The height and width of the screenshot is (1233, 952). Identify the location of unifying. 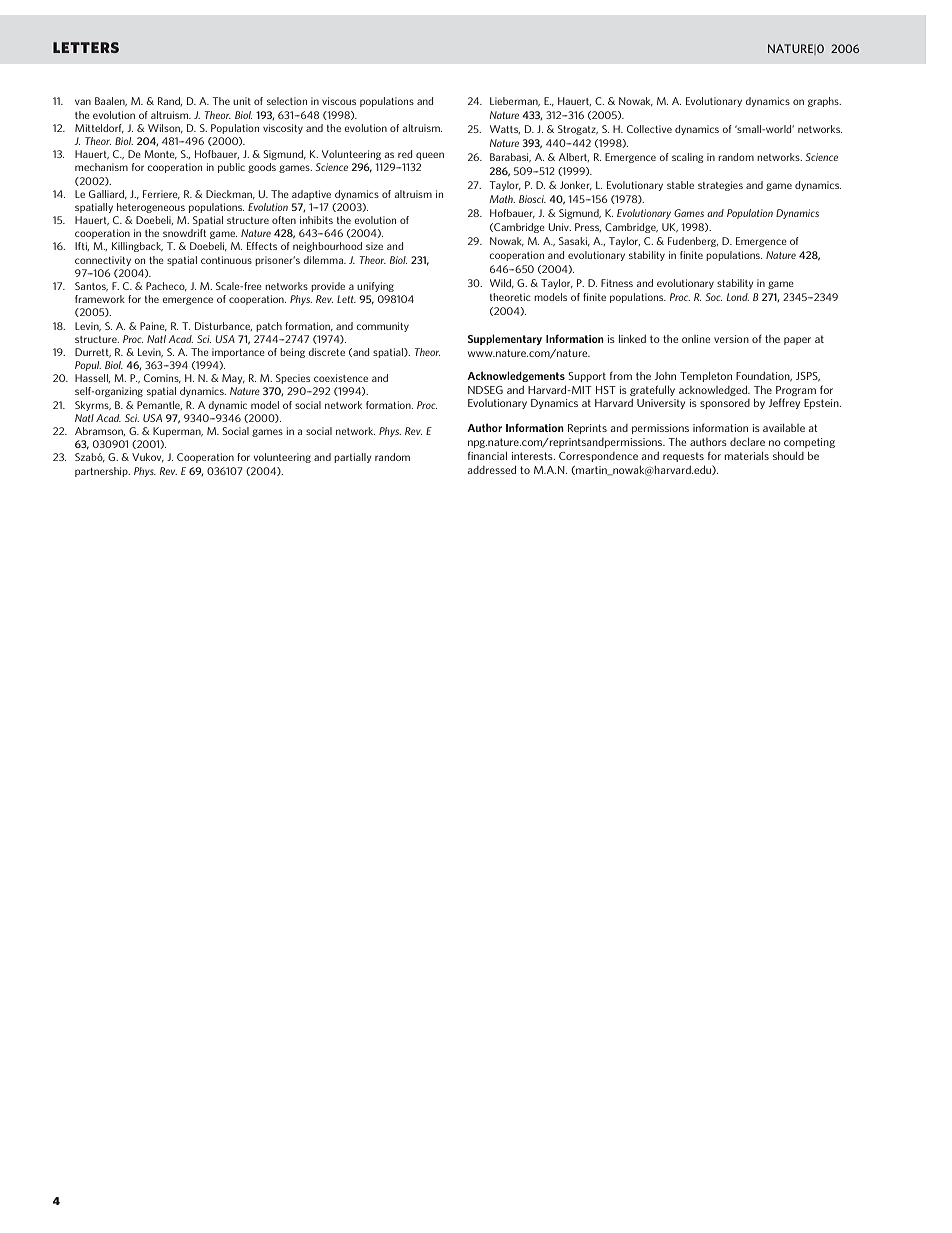
(375, 287).
